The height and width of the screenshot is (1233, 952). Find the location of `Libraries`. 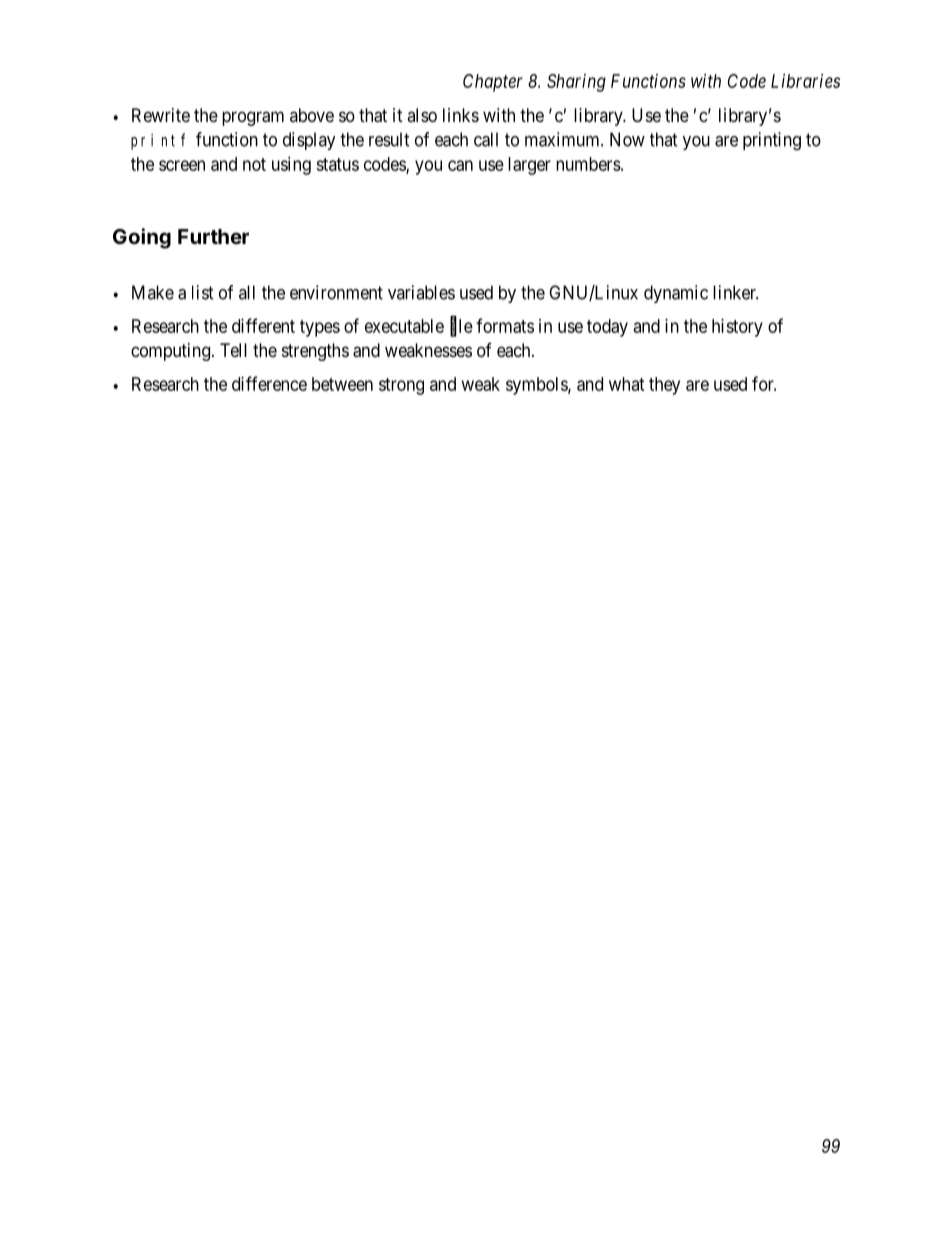

Libraries is located at coordinates (805, 81).
